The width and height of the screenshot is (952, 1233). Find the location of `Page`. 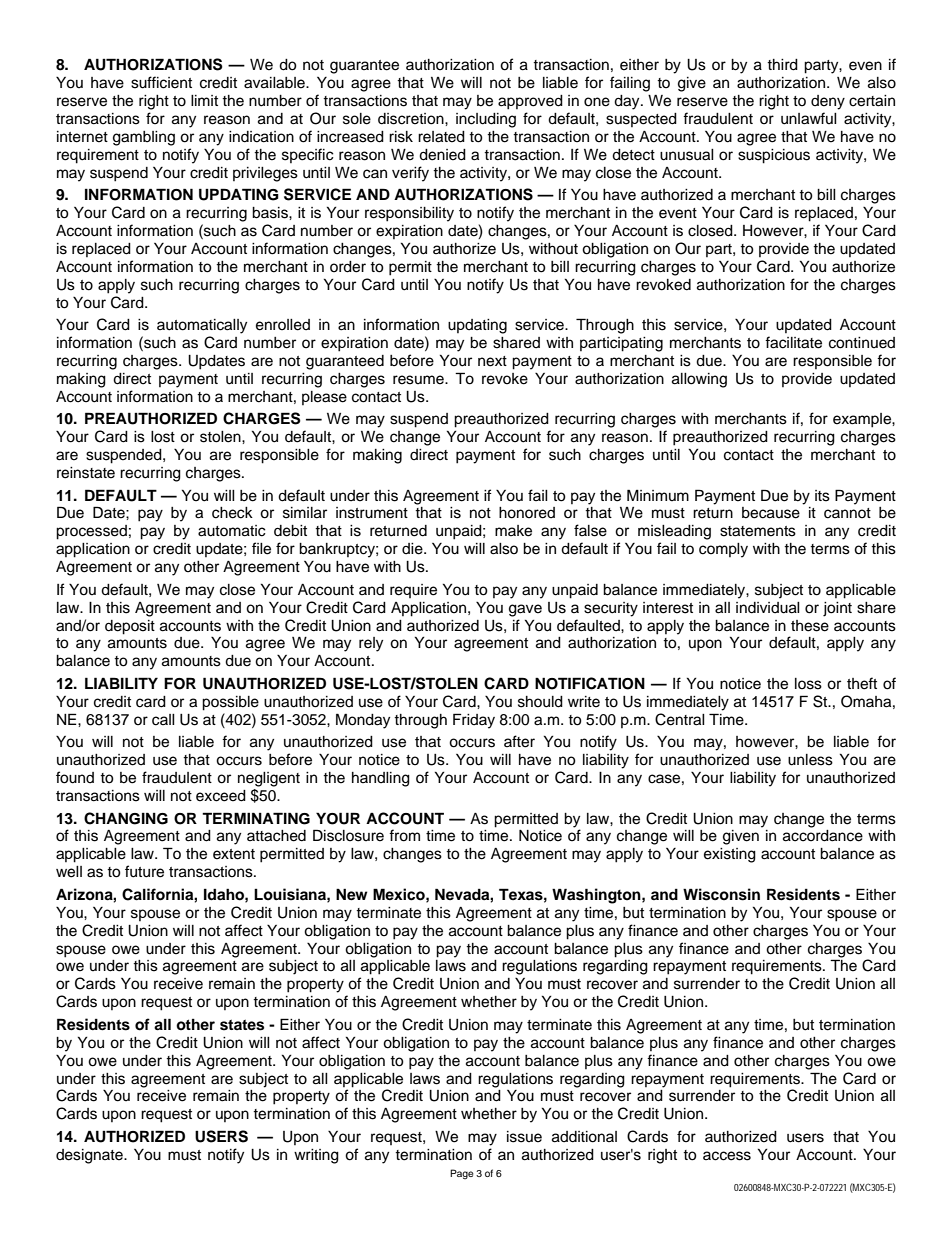

Page is located at coordinates (462, 1174).
